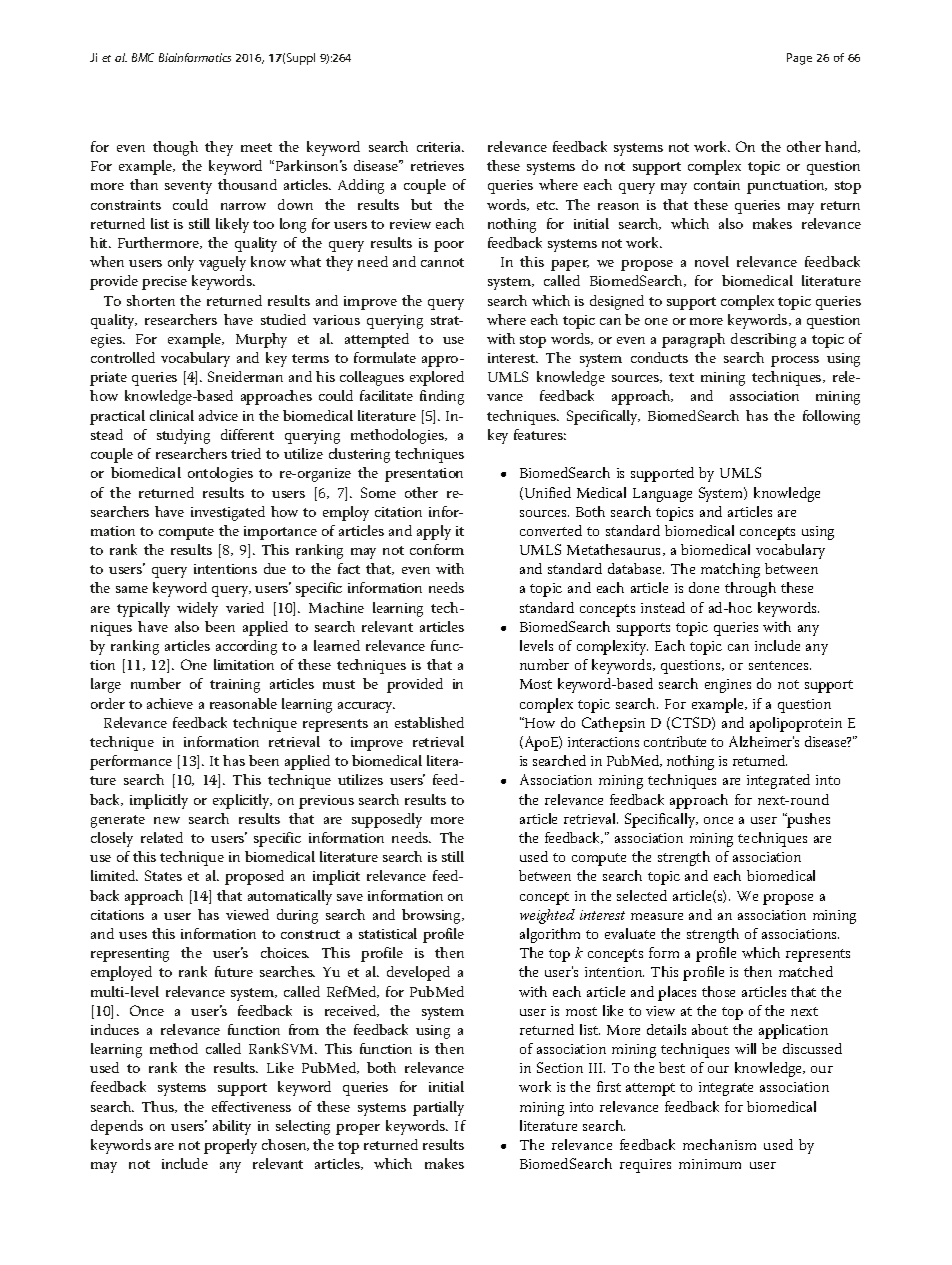 The image size is (952, 1265). I want to click on describing, so click(763, 340).
